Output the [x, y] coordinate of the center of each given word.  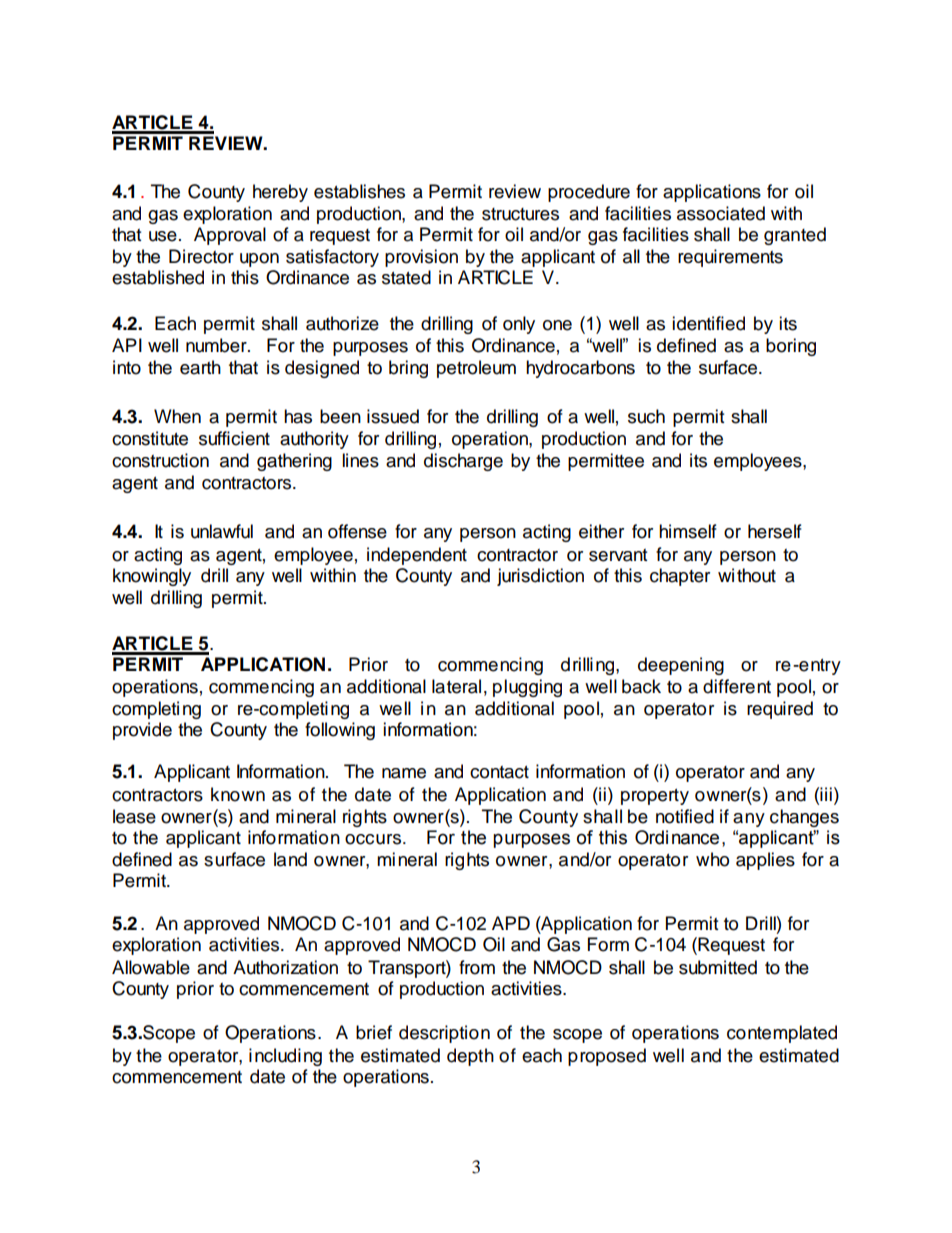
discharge [463, 462]
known [238, 794]
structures [520, 214]
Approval [230, 236]
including [285, 1057]
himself [688, 531]
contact [499, 772]
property [655, 797]
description [444, 1034]
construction [160, 460]
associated [721, 213]
